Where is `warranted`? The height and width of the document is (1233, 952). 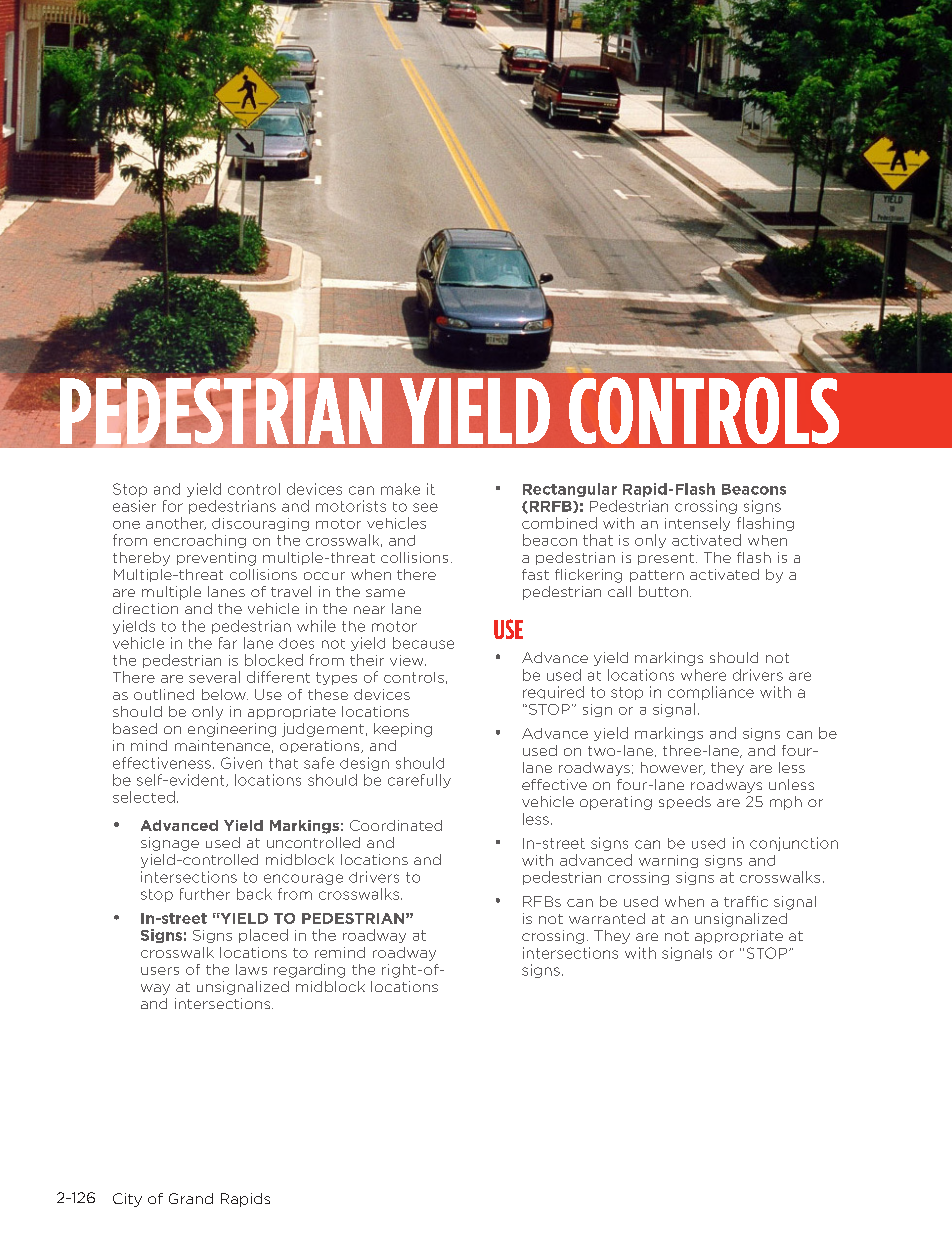 warranted is located at coordinates (607, 918).
